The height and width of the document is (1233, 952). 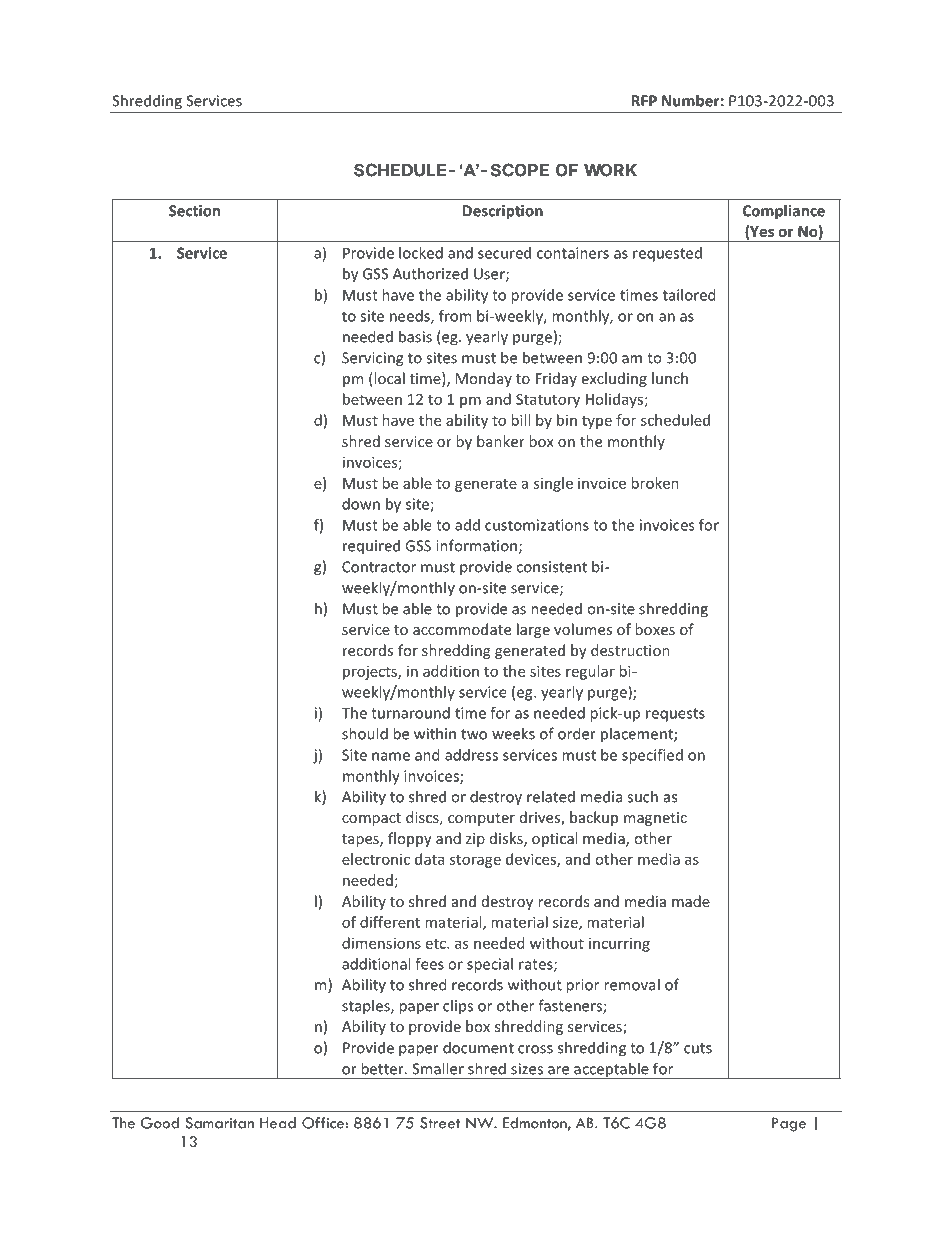 What do you see at coordinates (476, 545) in the document?
I see `information` at bounding box center [476, 545].
